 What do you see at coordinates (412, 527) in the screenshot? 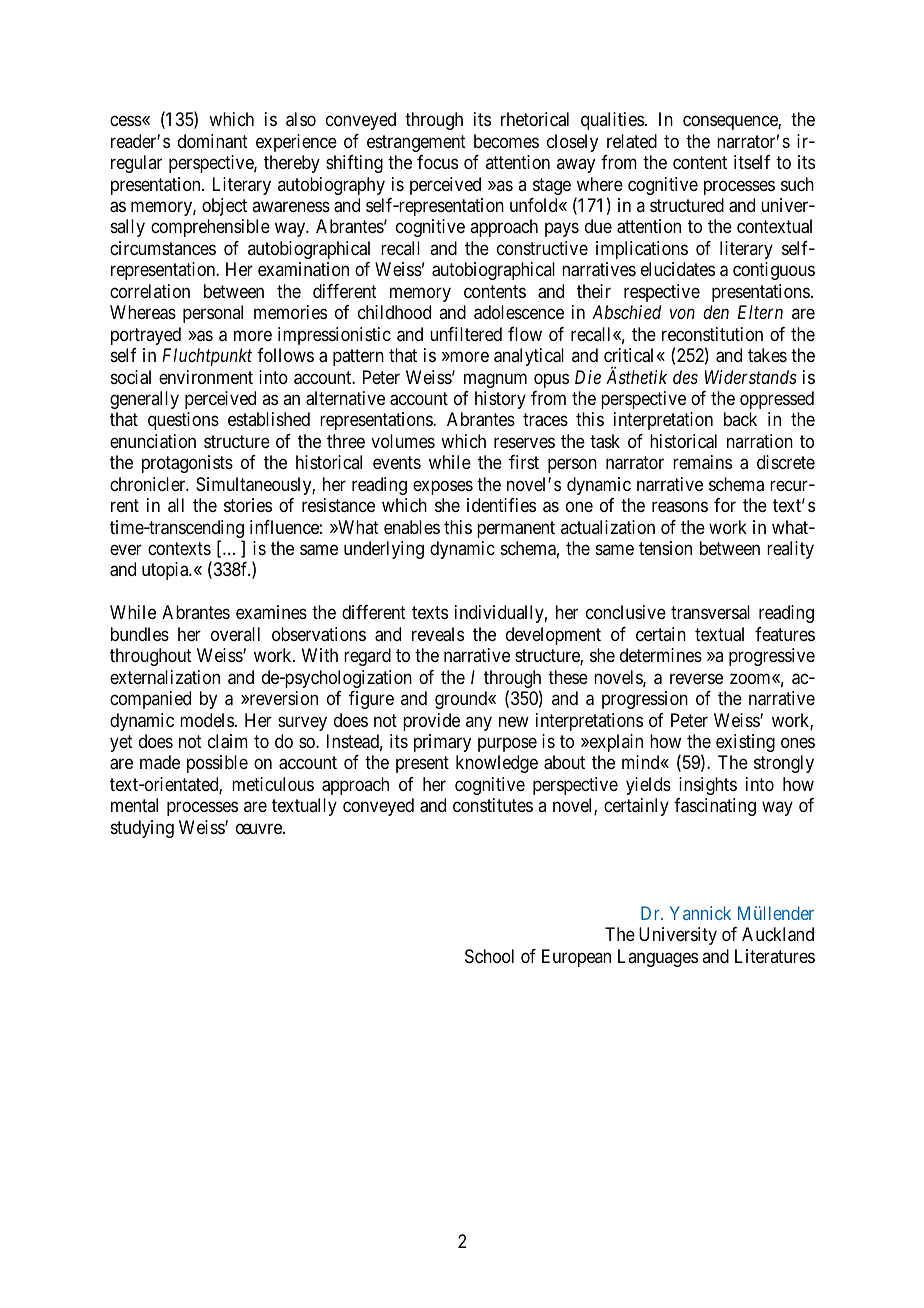
I see `enables` at bounding box center [412, 527].
